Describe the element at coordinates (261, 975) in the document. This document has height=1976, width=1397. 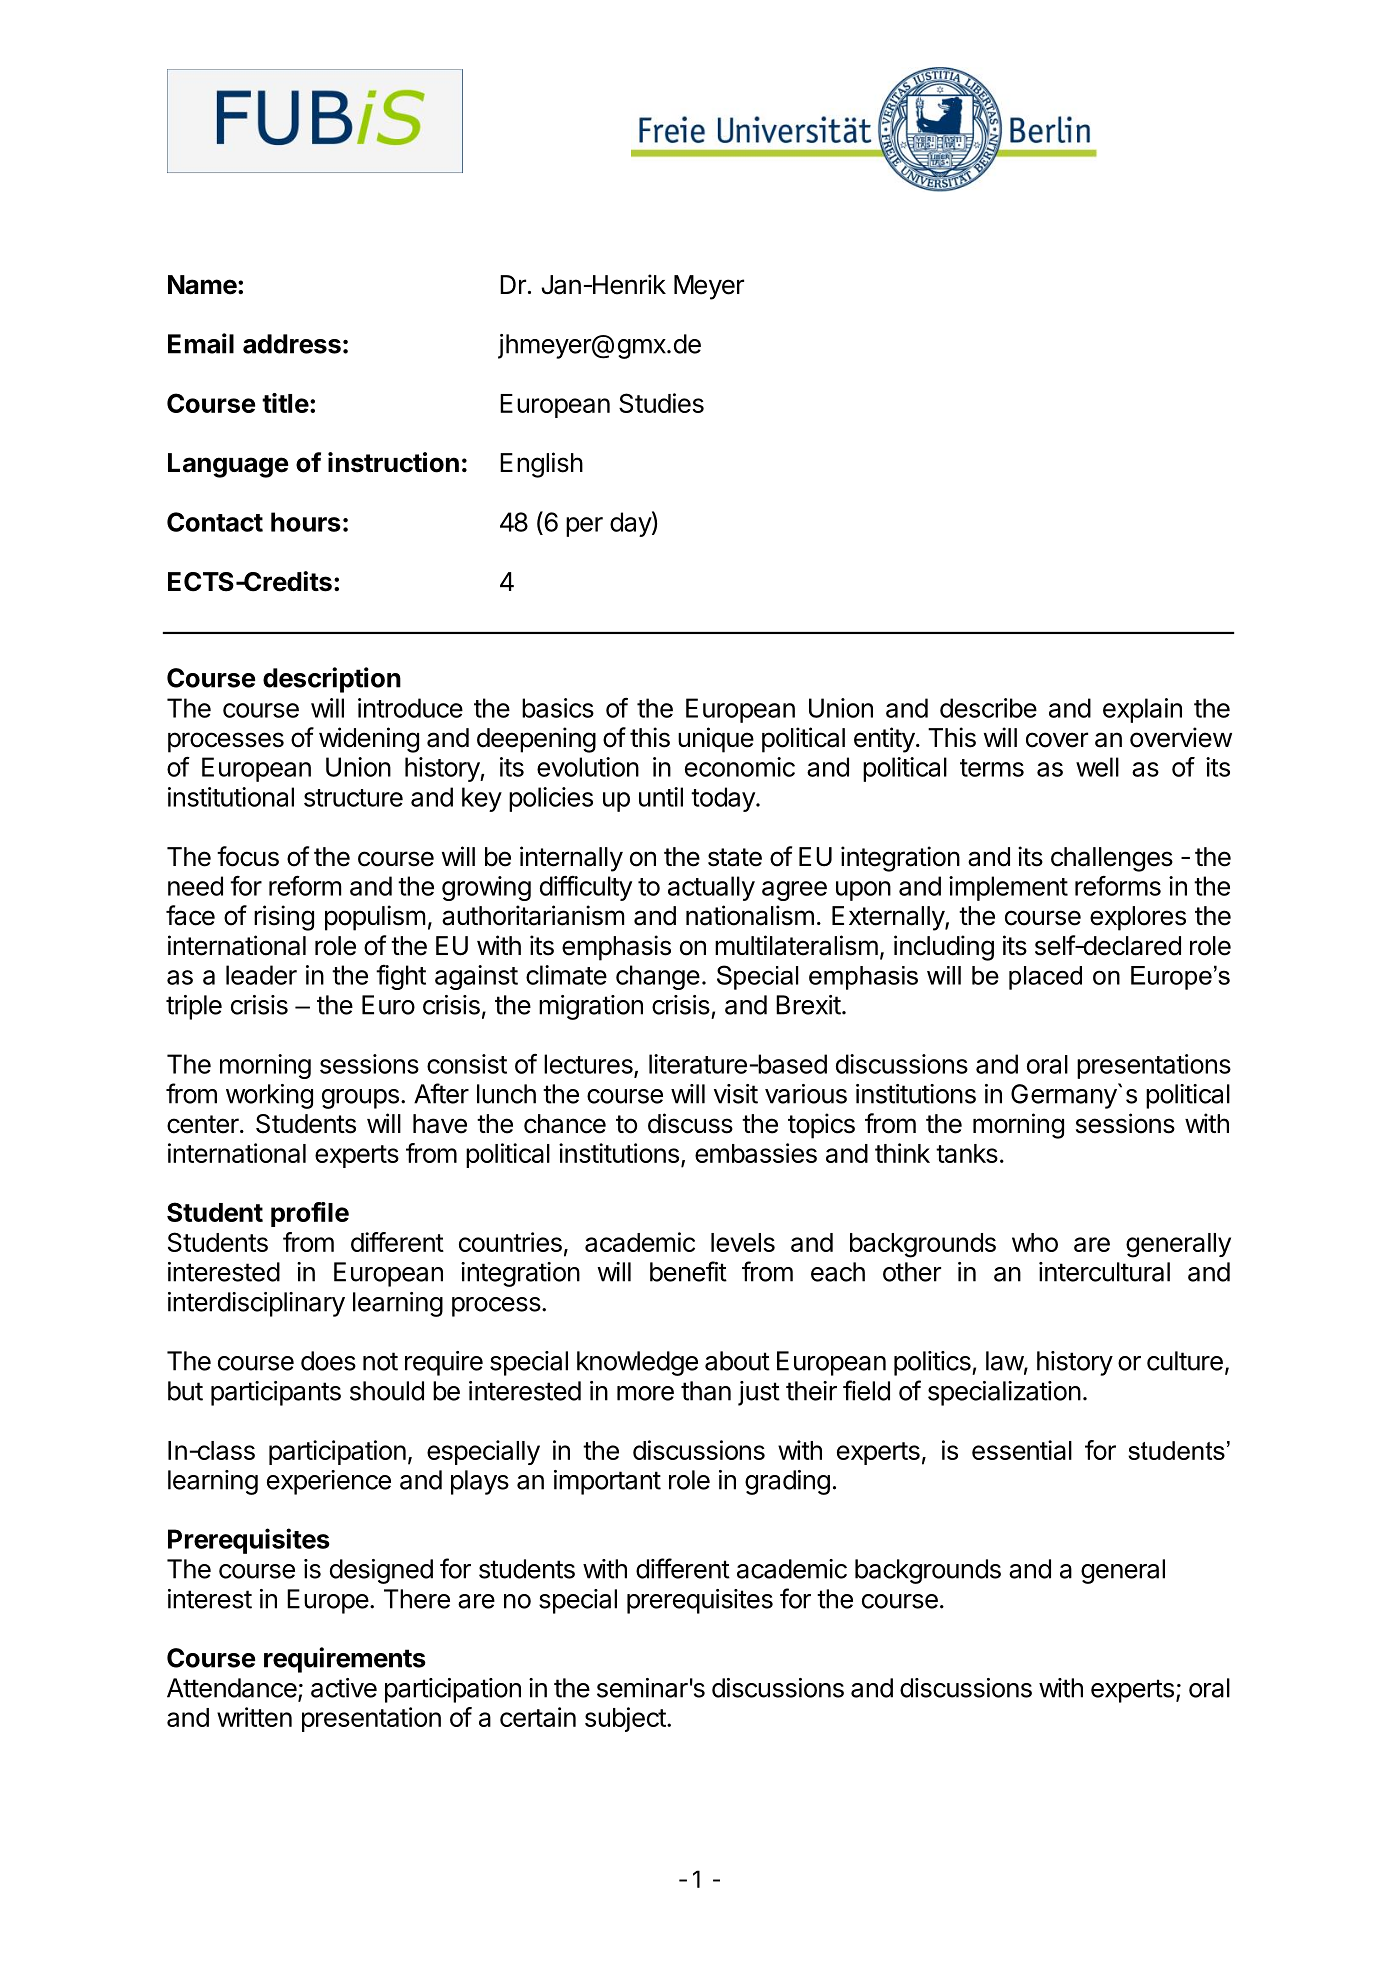
I see `leader` at that location.
